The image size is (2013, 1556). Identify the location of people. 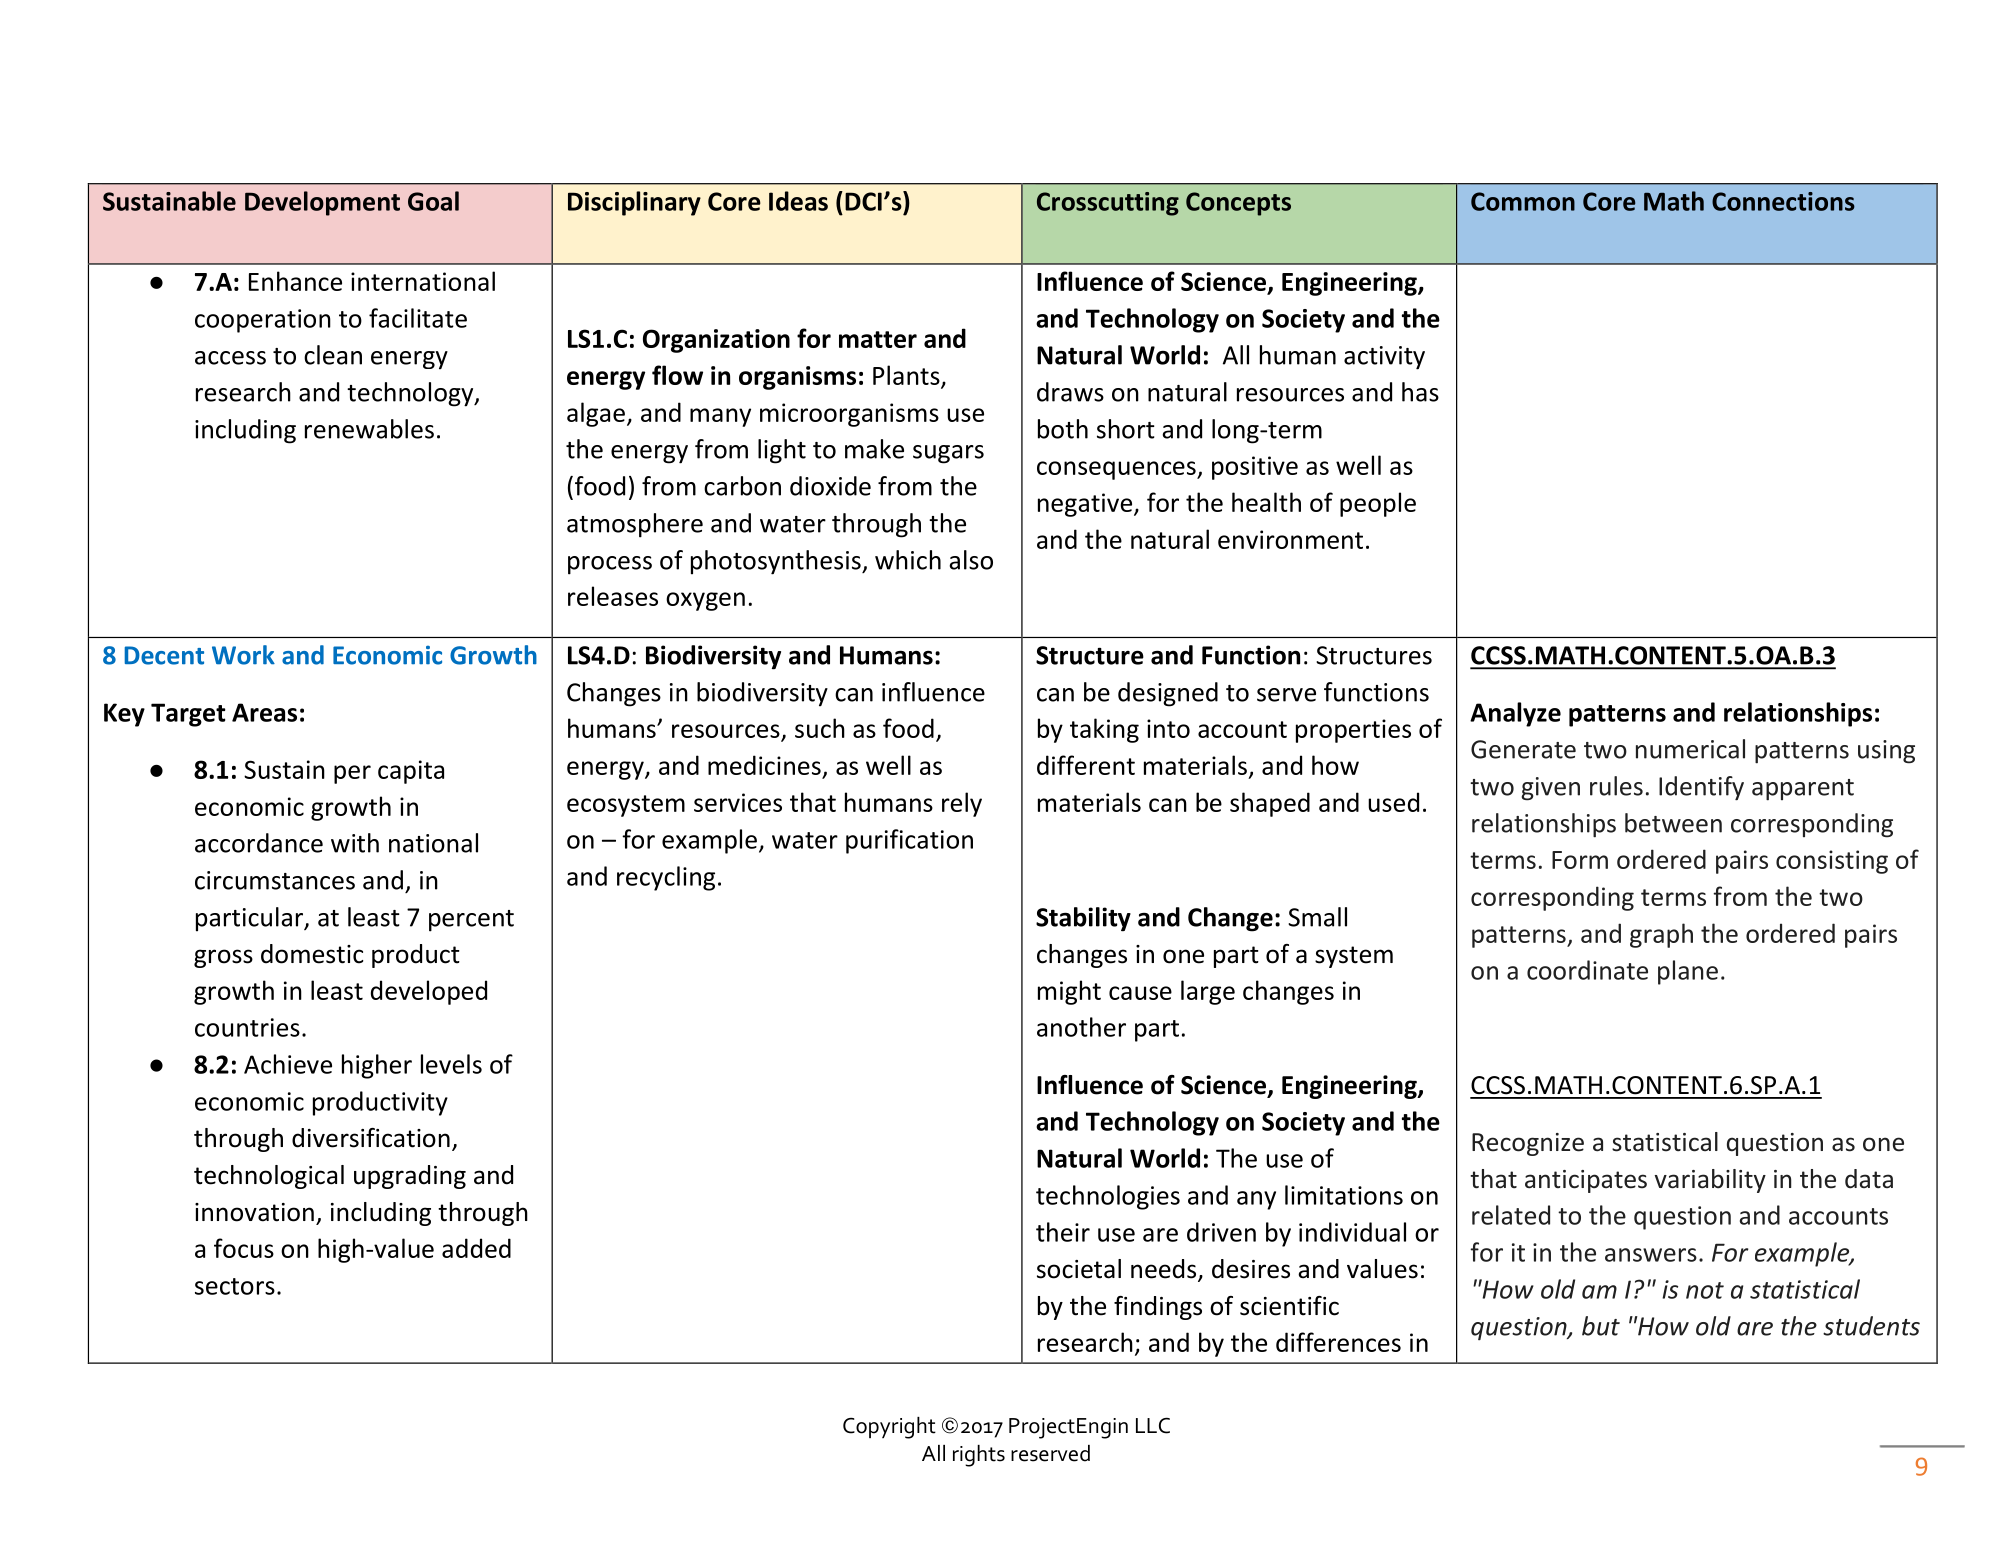
(1378, 504).
